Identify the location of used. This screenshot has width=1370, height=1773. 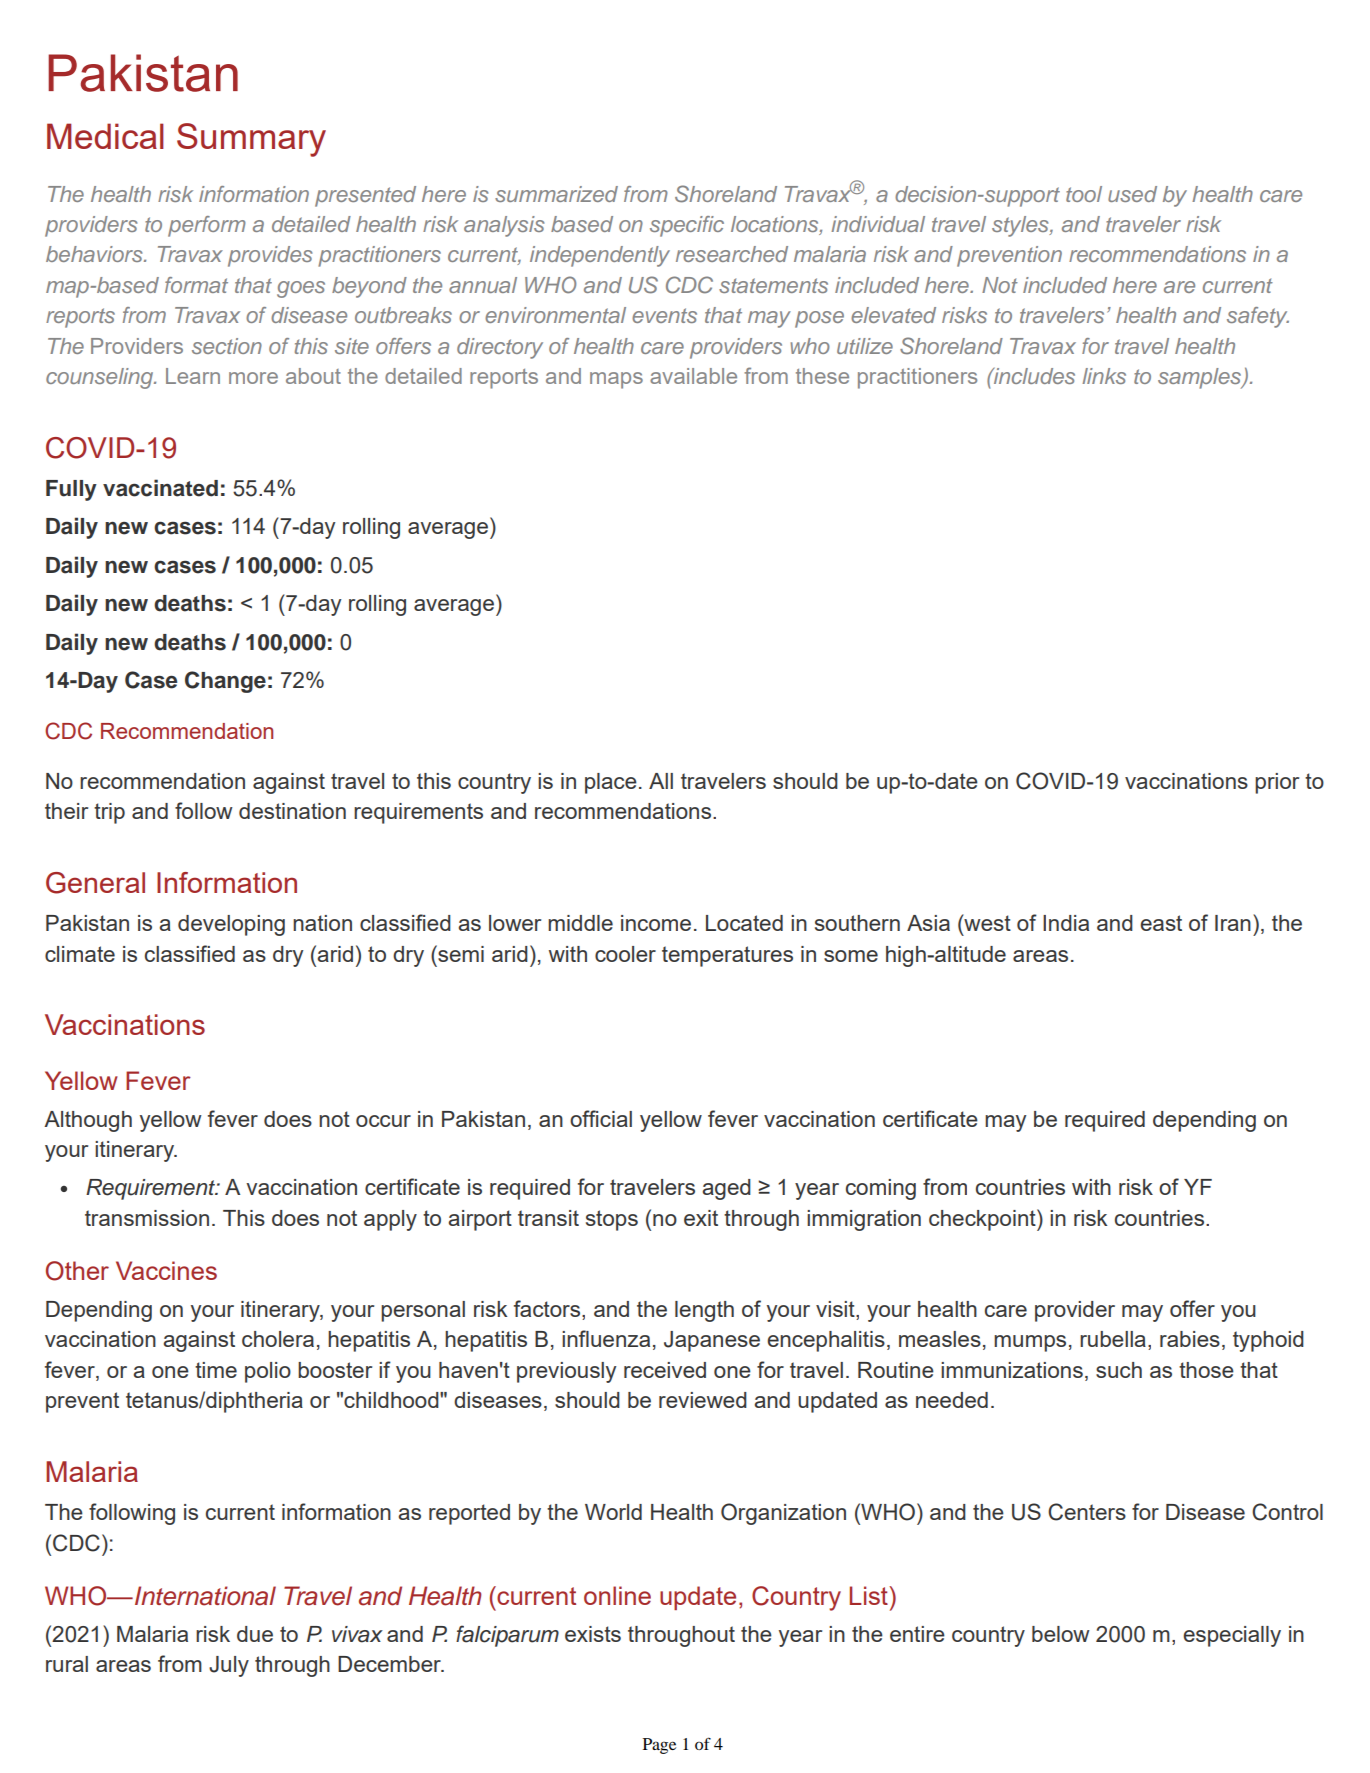
(1132, 194).
